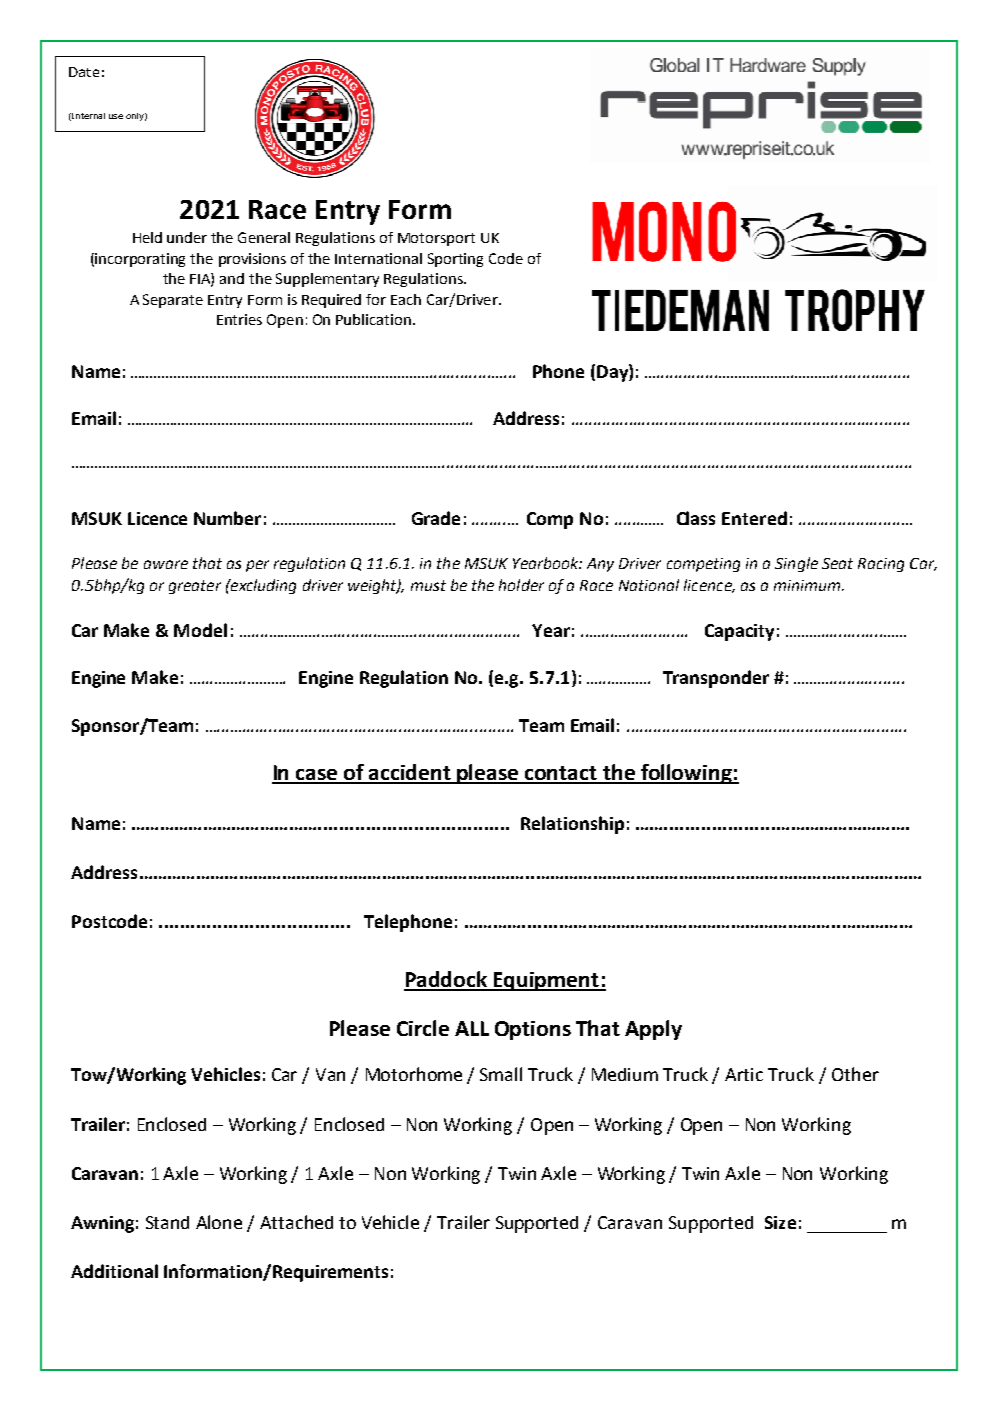  What do you see at coordinates (436, 518) in the image?
I see `Grade` at bounding box center [436, 518].
